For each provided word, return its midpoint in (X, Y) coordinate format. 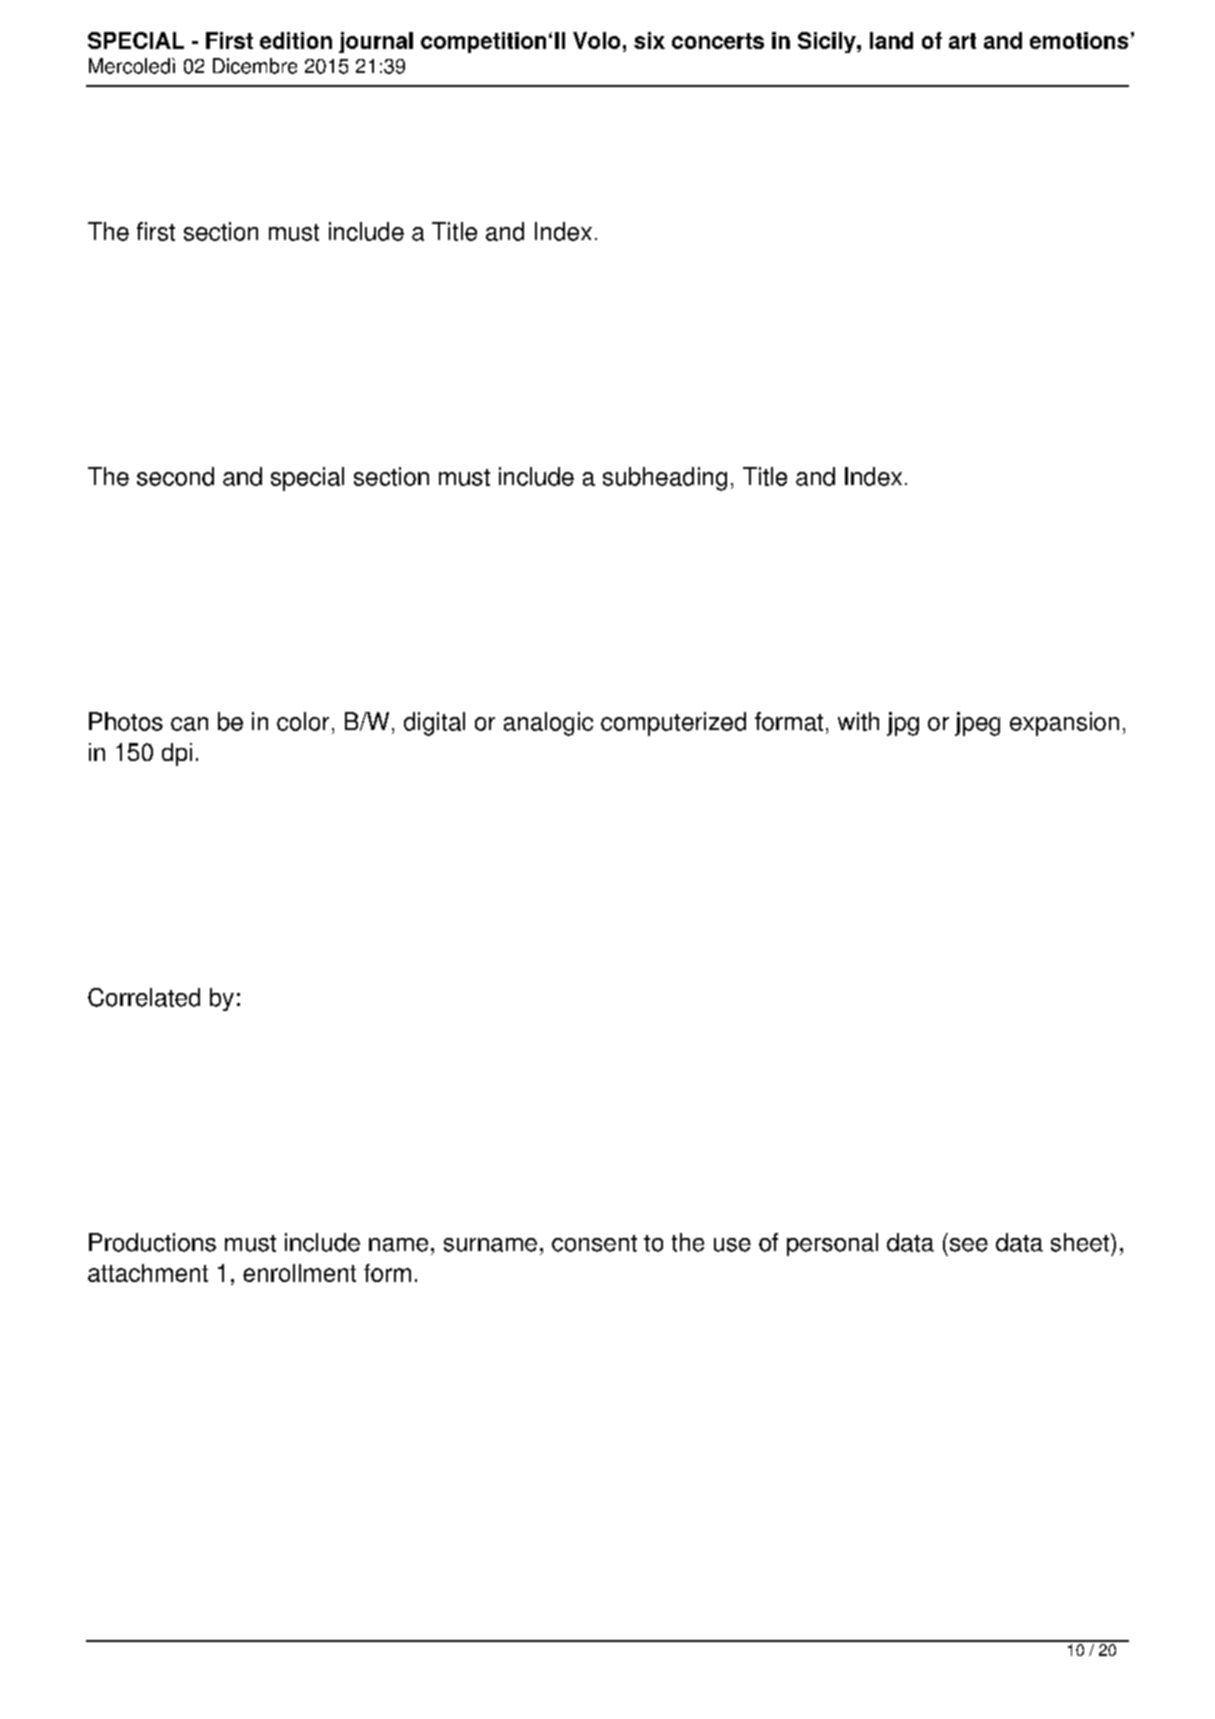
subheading (665, 479)
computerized (673, 724)
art (962, 41)
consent (594, 1243)
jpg (903, 724)
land (891, 40)
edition (296, 40)
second (175, 476)
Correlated (144, 997)
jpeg (977, 724)
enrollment (299, 1273)
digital (434, 724)
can (189, 724)
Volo (596, 40)
